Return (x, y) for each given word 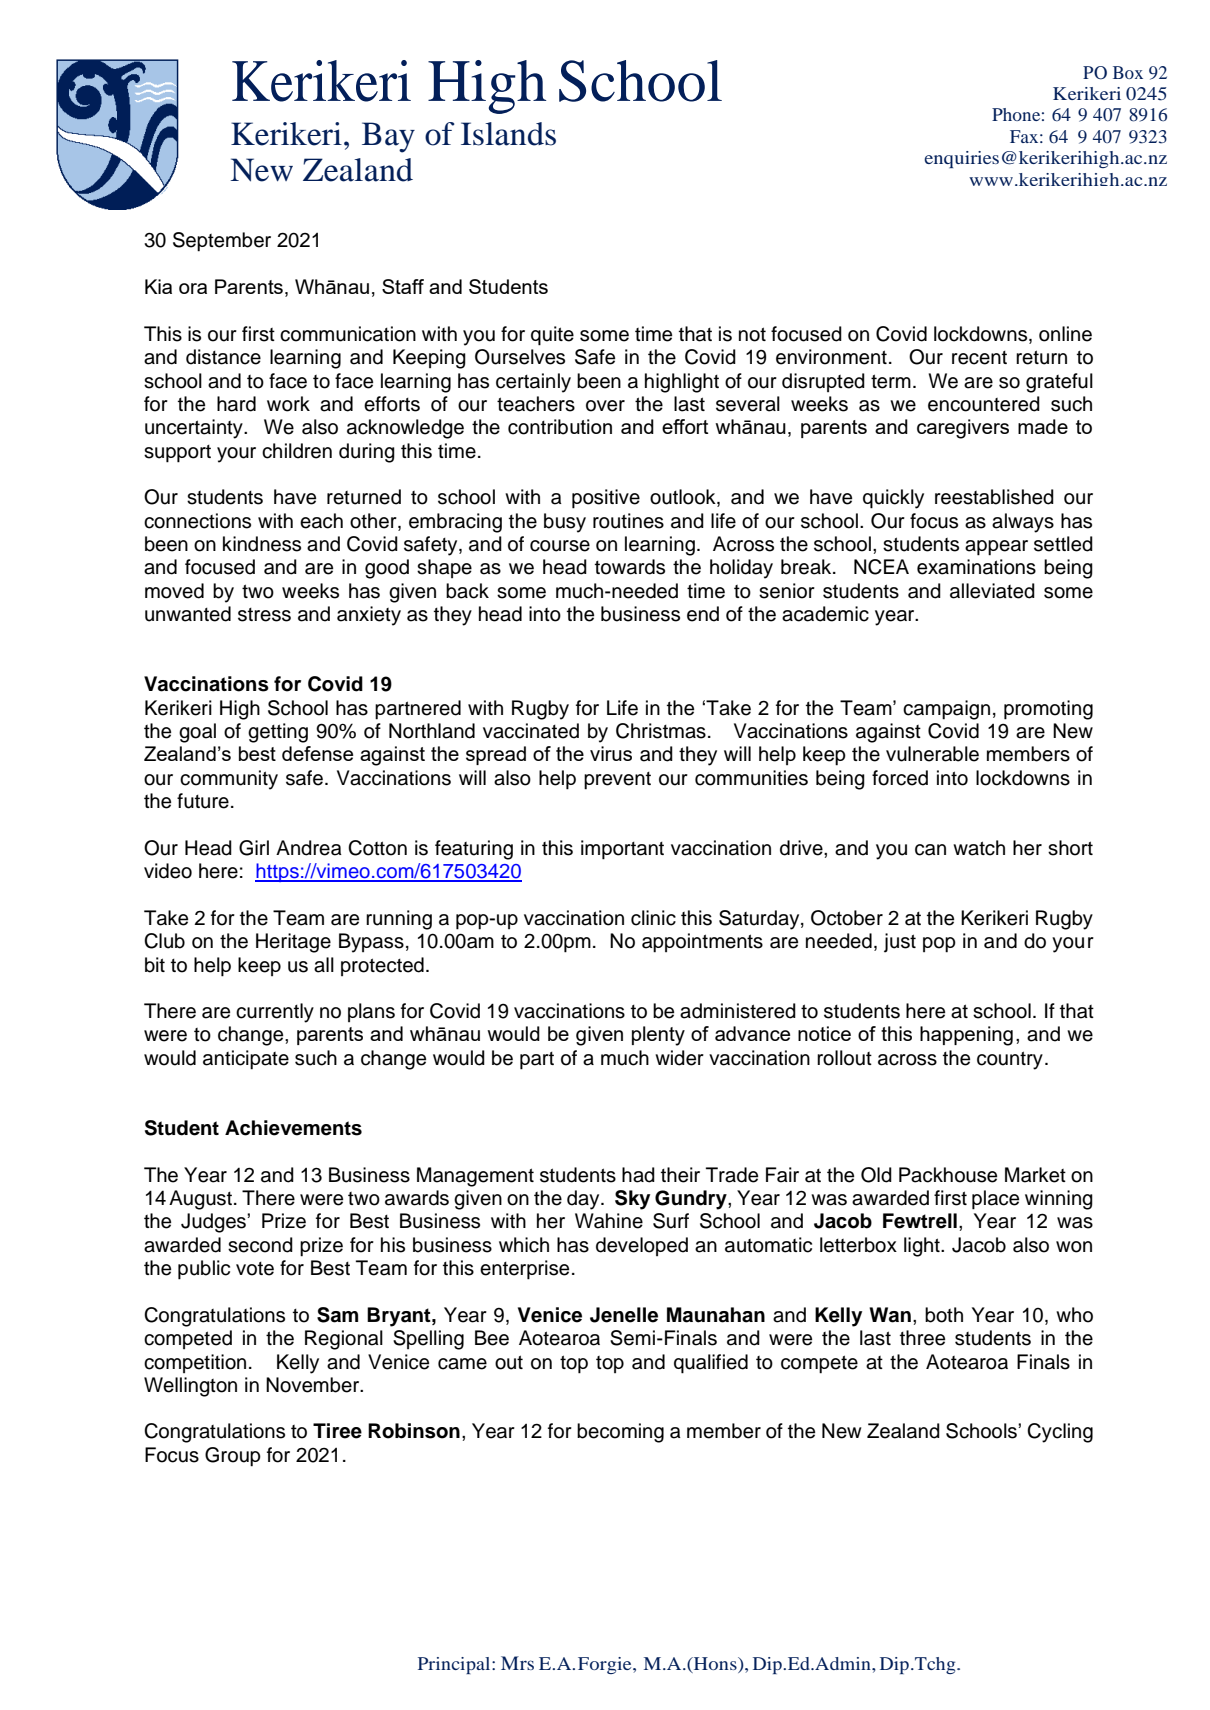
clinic (653, 918)
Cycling (1060, 1433)
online (1065, 334)
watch (979, 848)
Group (233, 1457)
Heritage (293, 943)
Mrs (517, 1663)
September (222, 242)
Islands (508, 134)
